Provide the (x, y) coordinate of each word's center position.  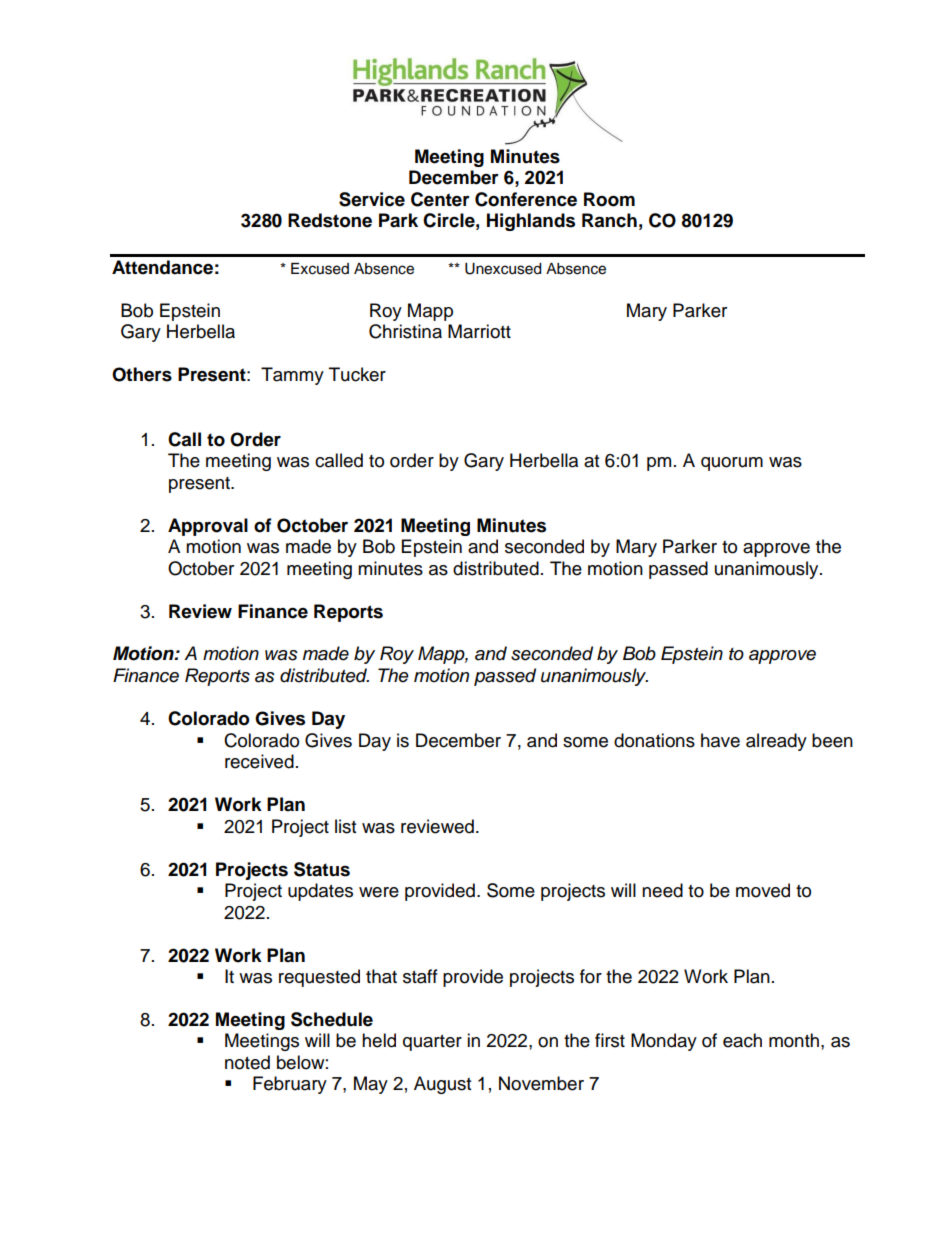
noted (247, 1062)
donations (654, 740)
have (720, 740)
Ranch (609, 220)
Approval (208, 527)
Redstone (330, 220)
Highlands (531, 222)
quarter (432, 1043)
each (742, 1040)
